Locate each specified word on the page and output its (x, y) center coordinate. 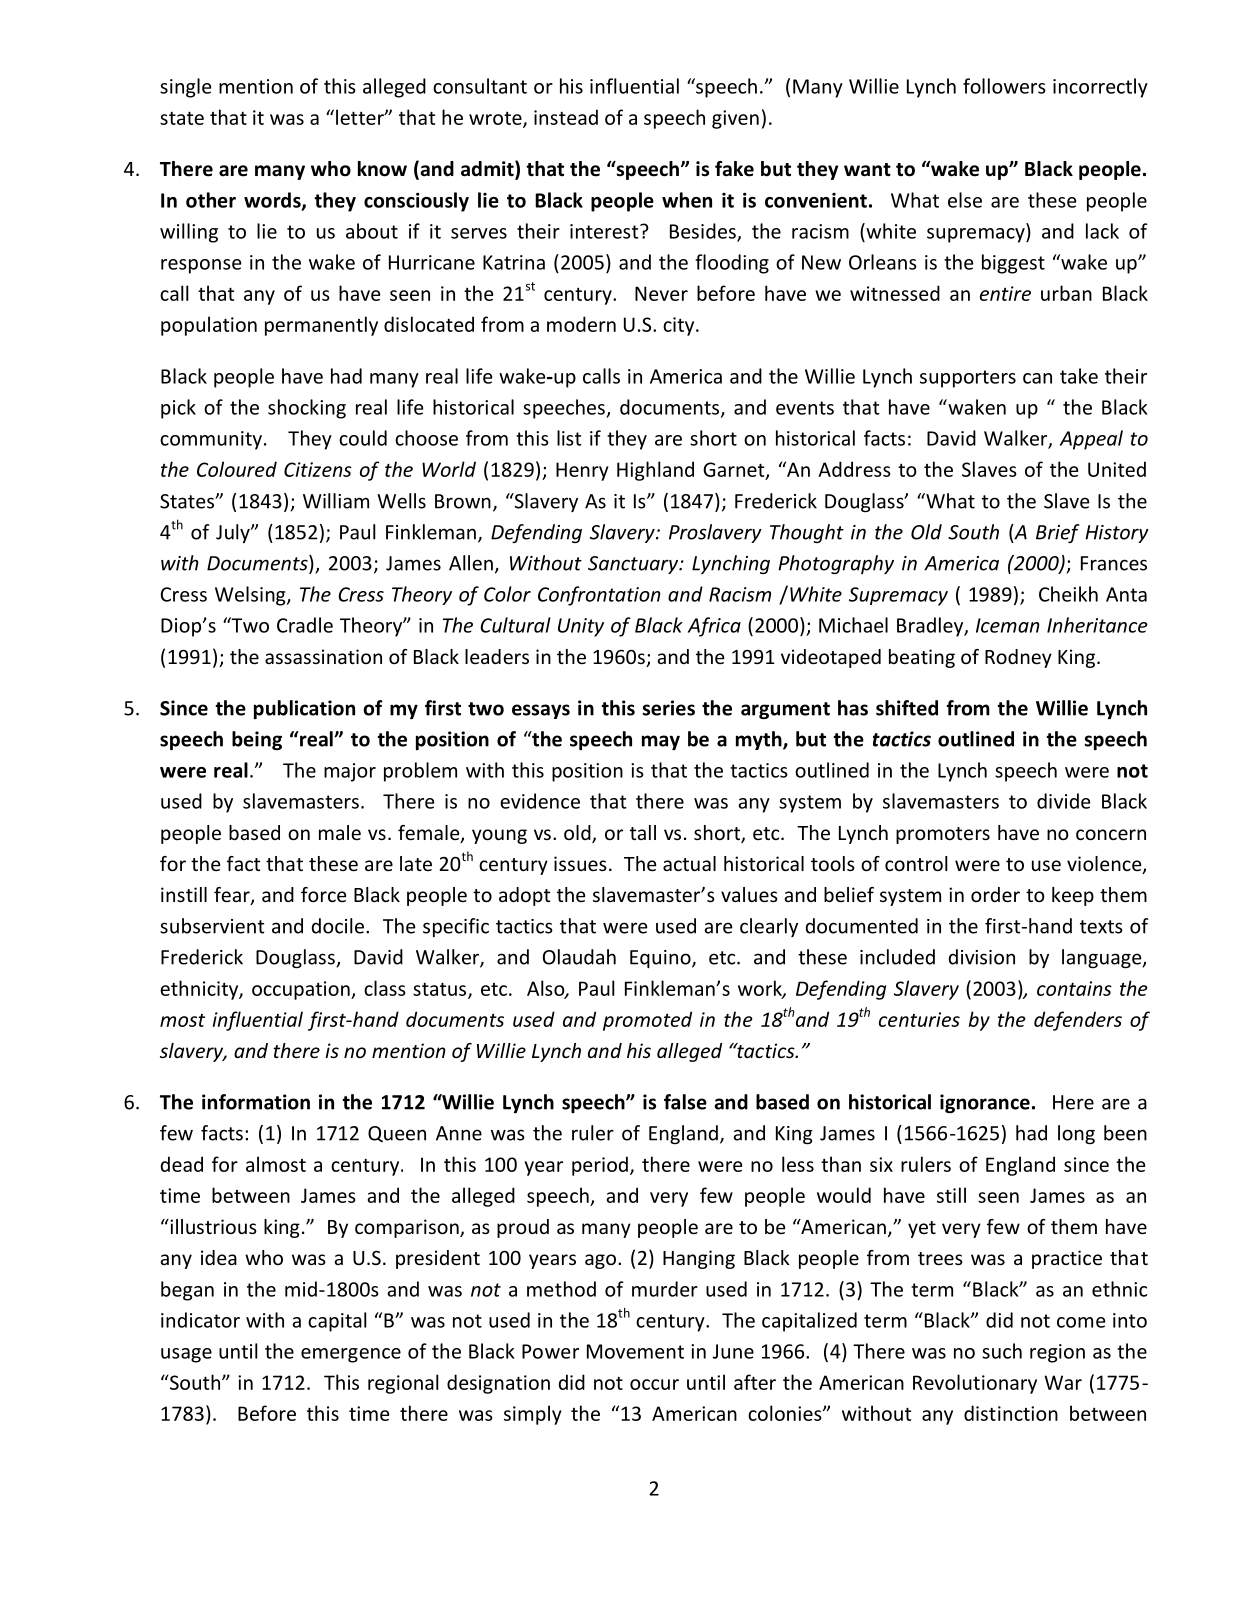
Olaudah (579, 957)
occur (654, 1384)
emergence (351, 1355)
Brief (1058, 533)
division (982, 957)
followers (1004, 86)
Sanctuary (634, 565)
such (1002, 1351)
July (234, 533)
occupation (302, 990)
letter (361, 117)
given (735, 119)
